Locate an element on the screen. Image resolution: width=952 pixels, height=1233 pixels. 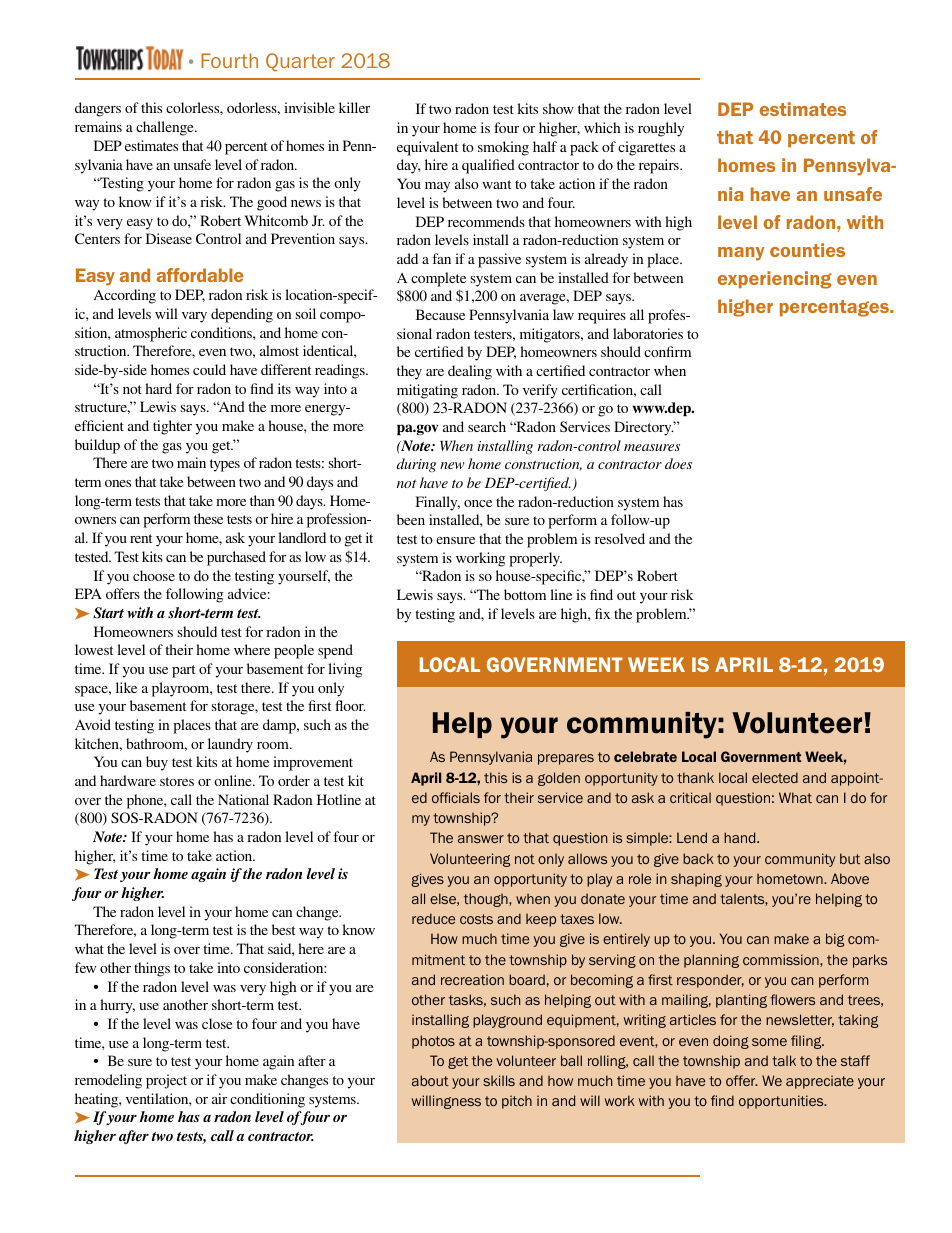
roughly is located at coordinates (661, 129).
